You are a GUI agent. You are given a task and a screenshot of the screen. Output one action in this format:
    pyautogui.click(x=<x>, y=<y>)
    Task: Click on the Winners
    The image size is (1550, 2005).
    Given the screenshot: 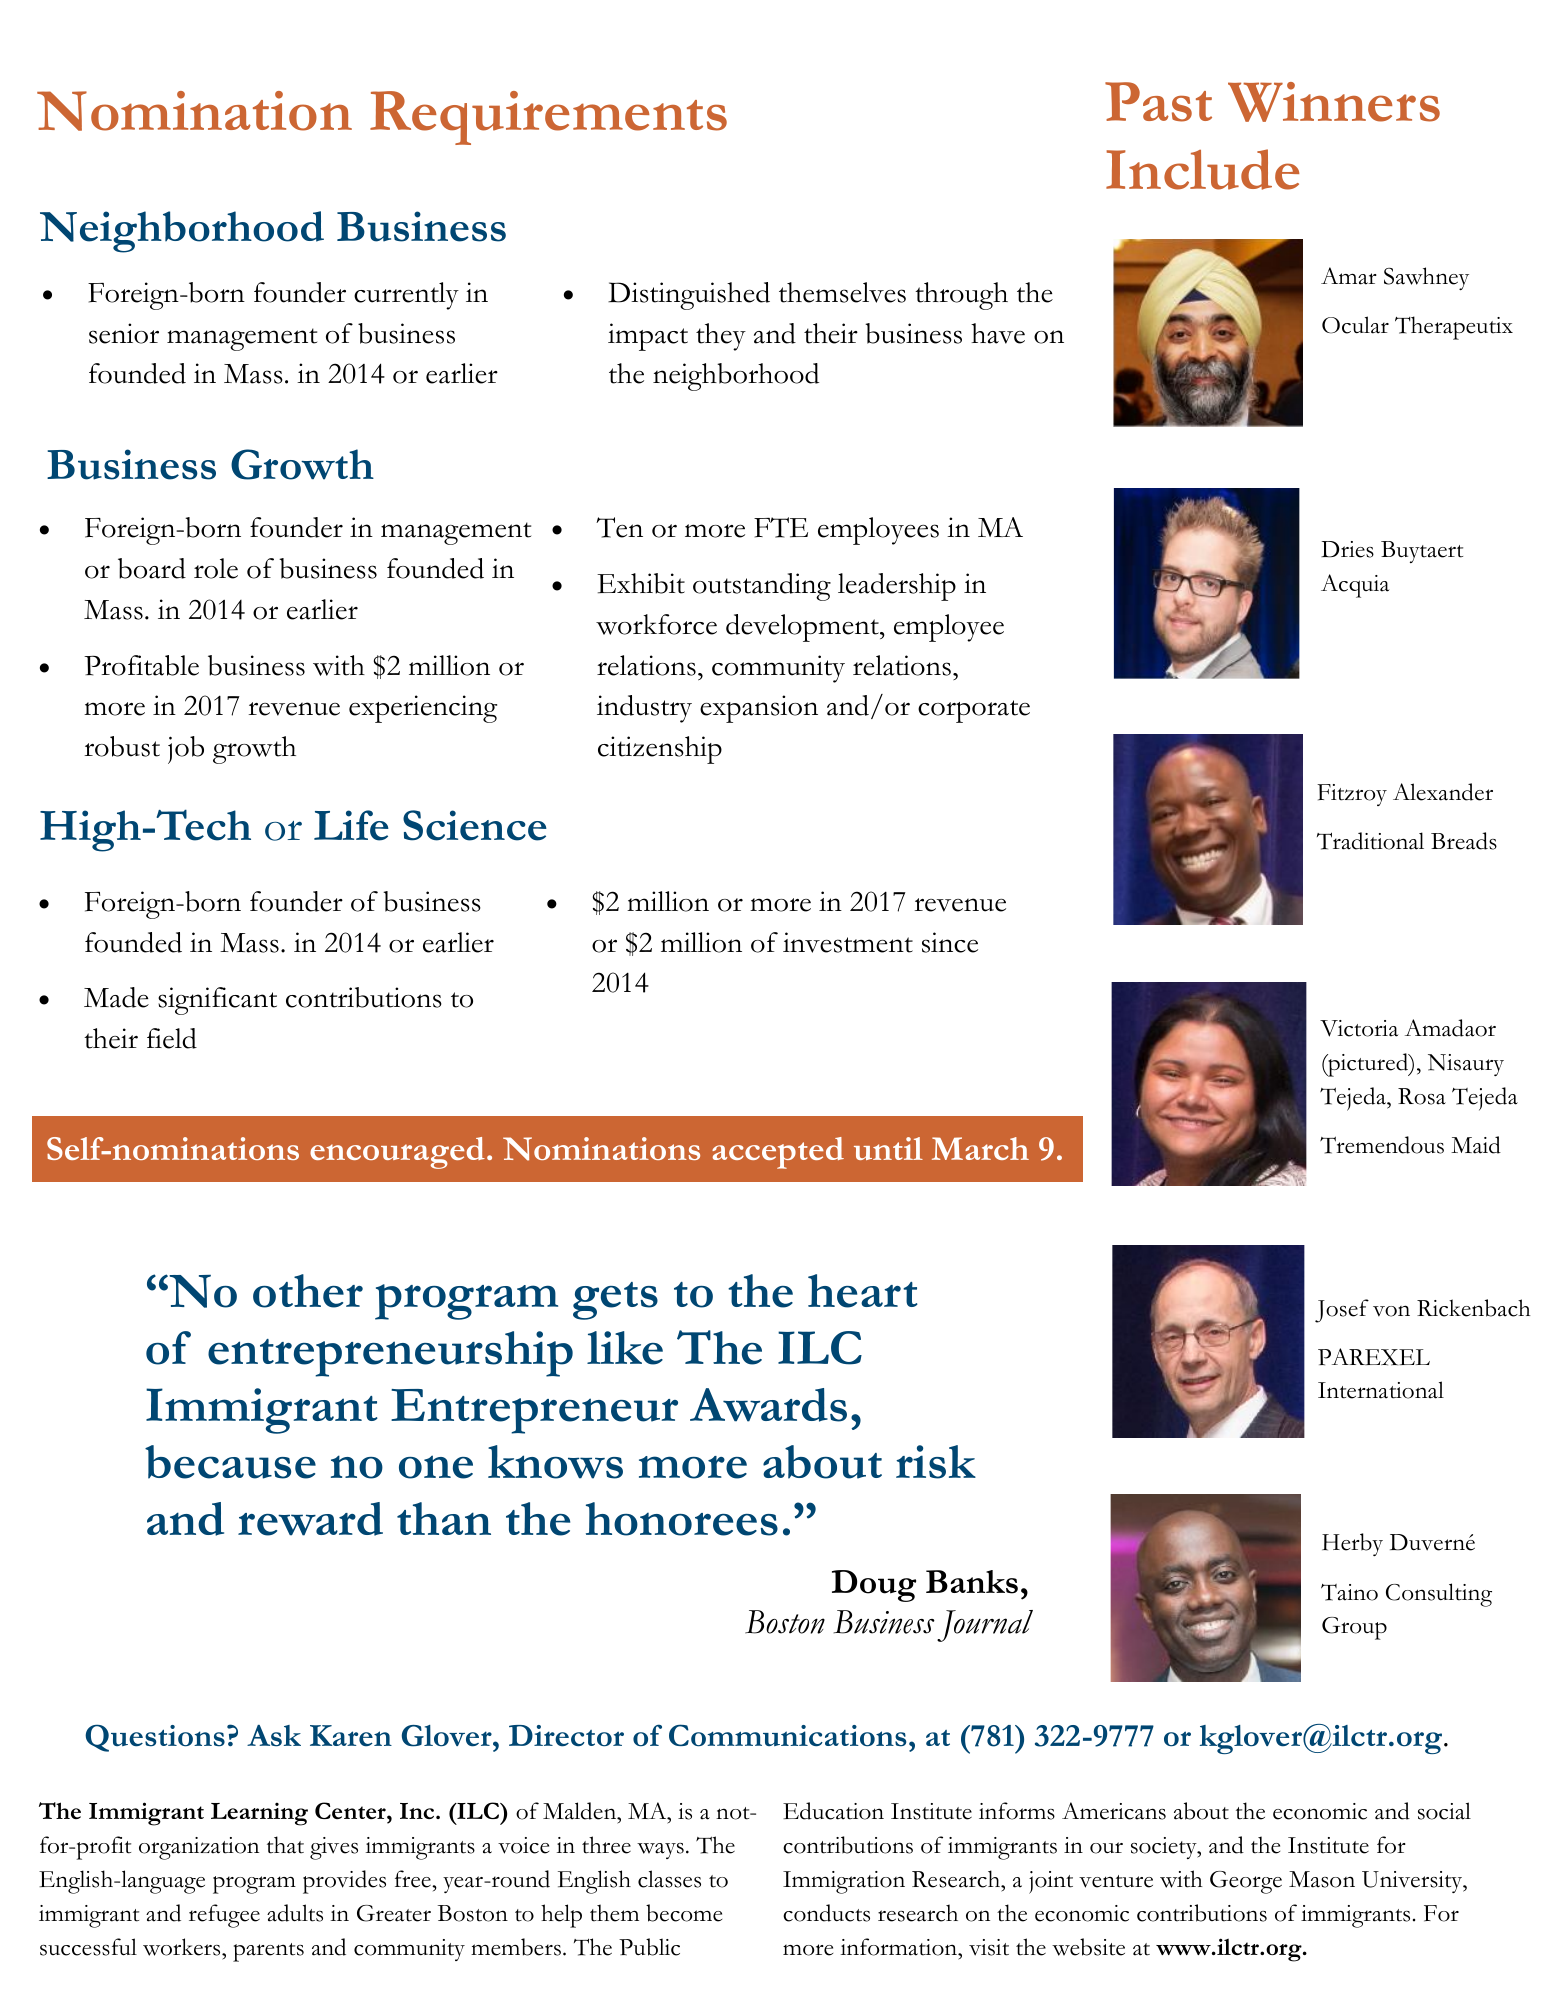 What is the action you would take?
    pyautogui.click(x=1334, y=102)
